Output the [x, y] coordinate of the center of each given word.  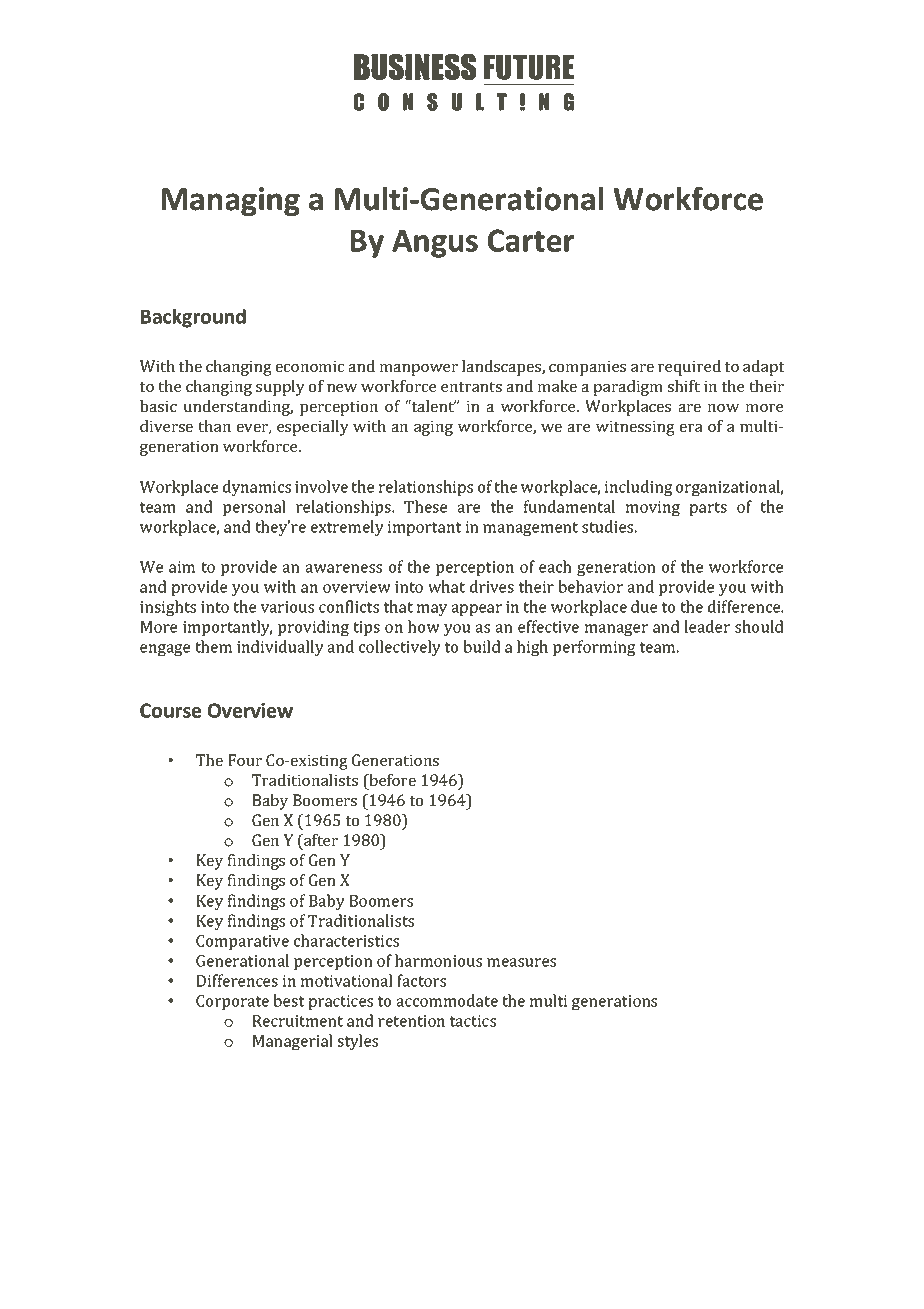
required [689, 368]
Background [193, 318]
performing [594, 648]
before [391, 781]
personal [254, 508]
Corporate [232, 1002]
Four [245, 760]
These [425, 506]
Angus [435, 243]
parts [708, 509]
